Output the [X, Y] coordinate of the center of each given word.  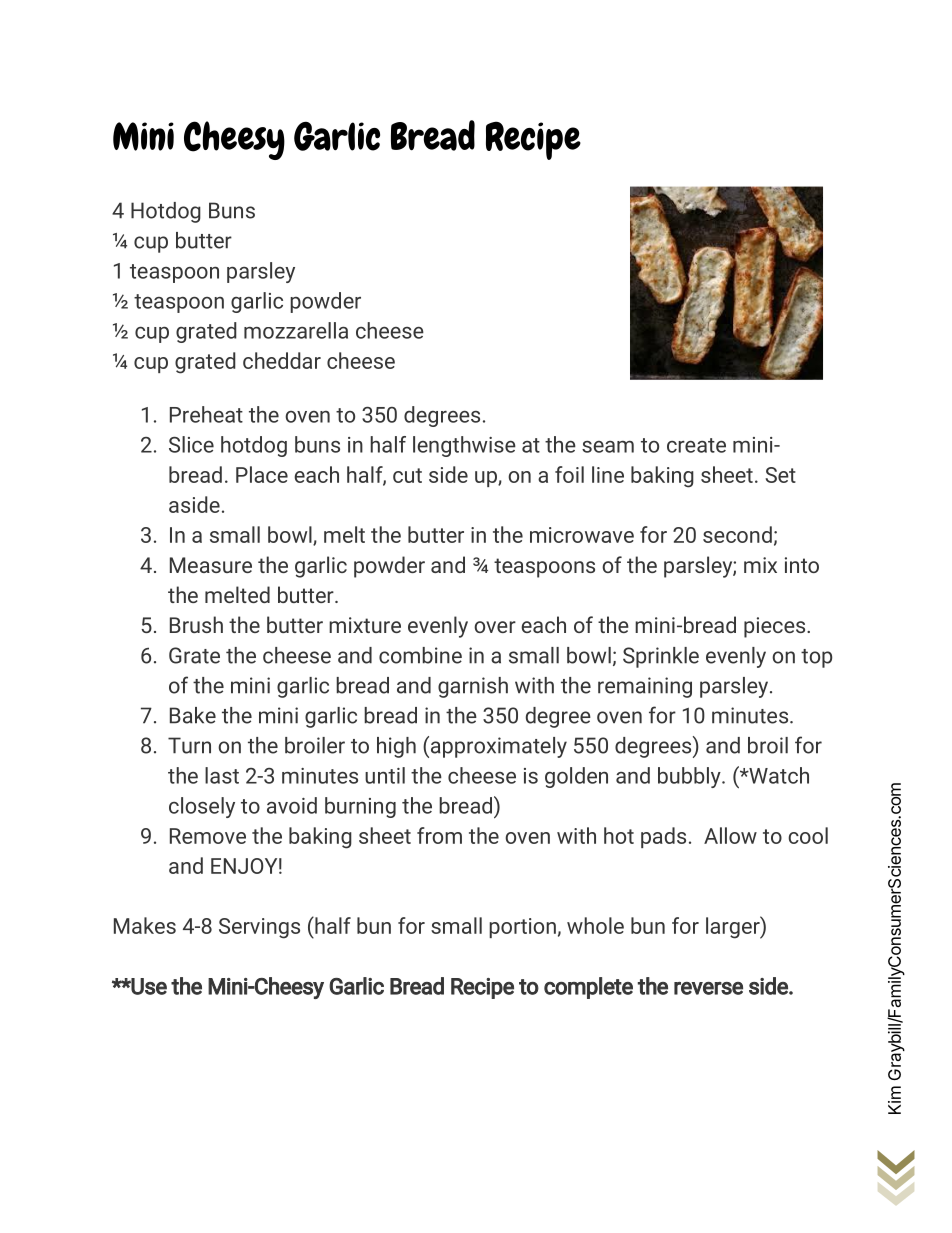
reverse [708, 988]
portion [522, 928]
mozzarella [296, 330]
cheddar [282, 360]
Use [148, 986]
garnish [473, 687]
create [696, 445]
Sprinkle [661, 657]
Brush [196, 624]
